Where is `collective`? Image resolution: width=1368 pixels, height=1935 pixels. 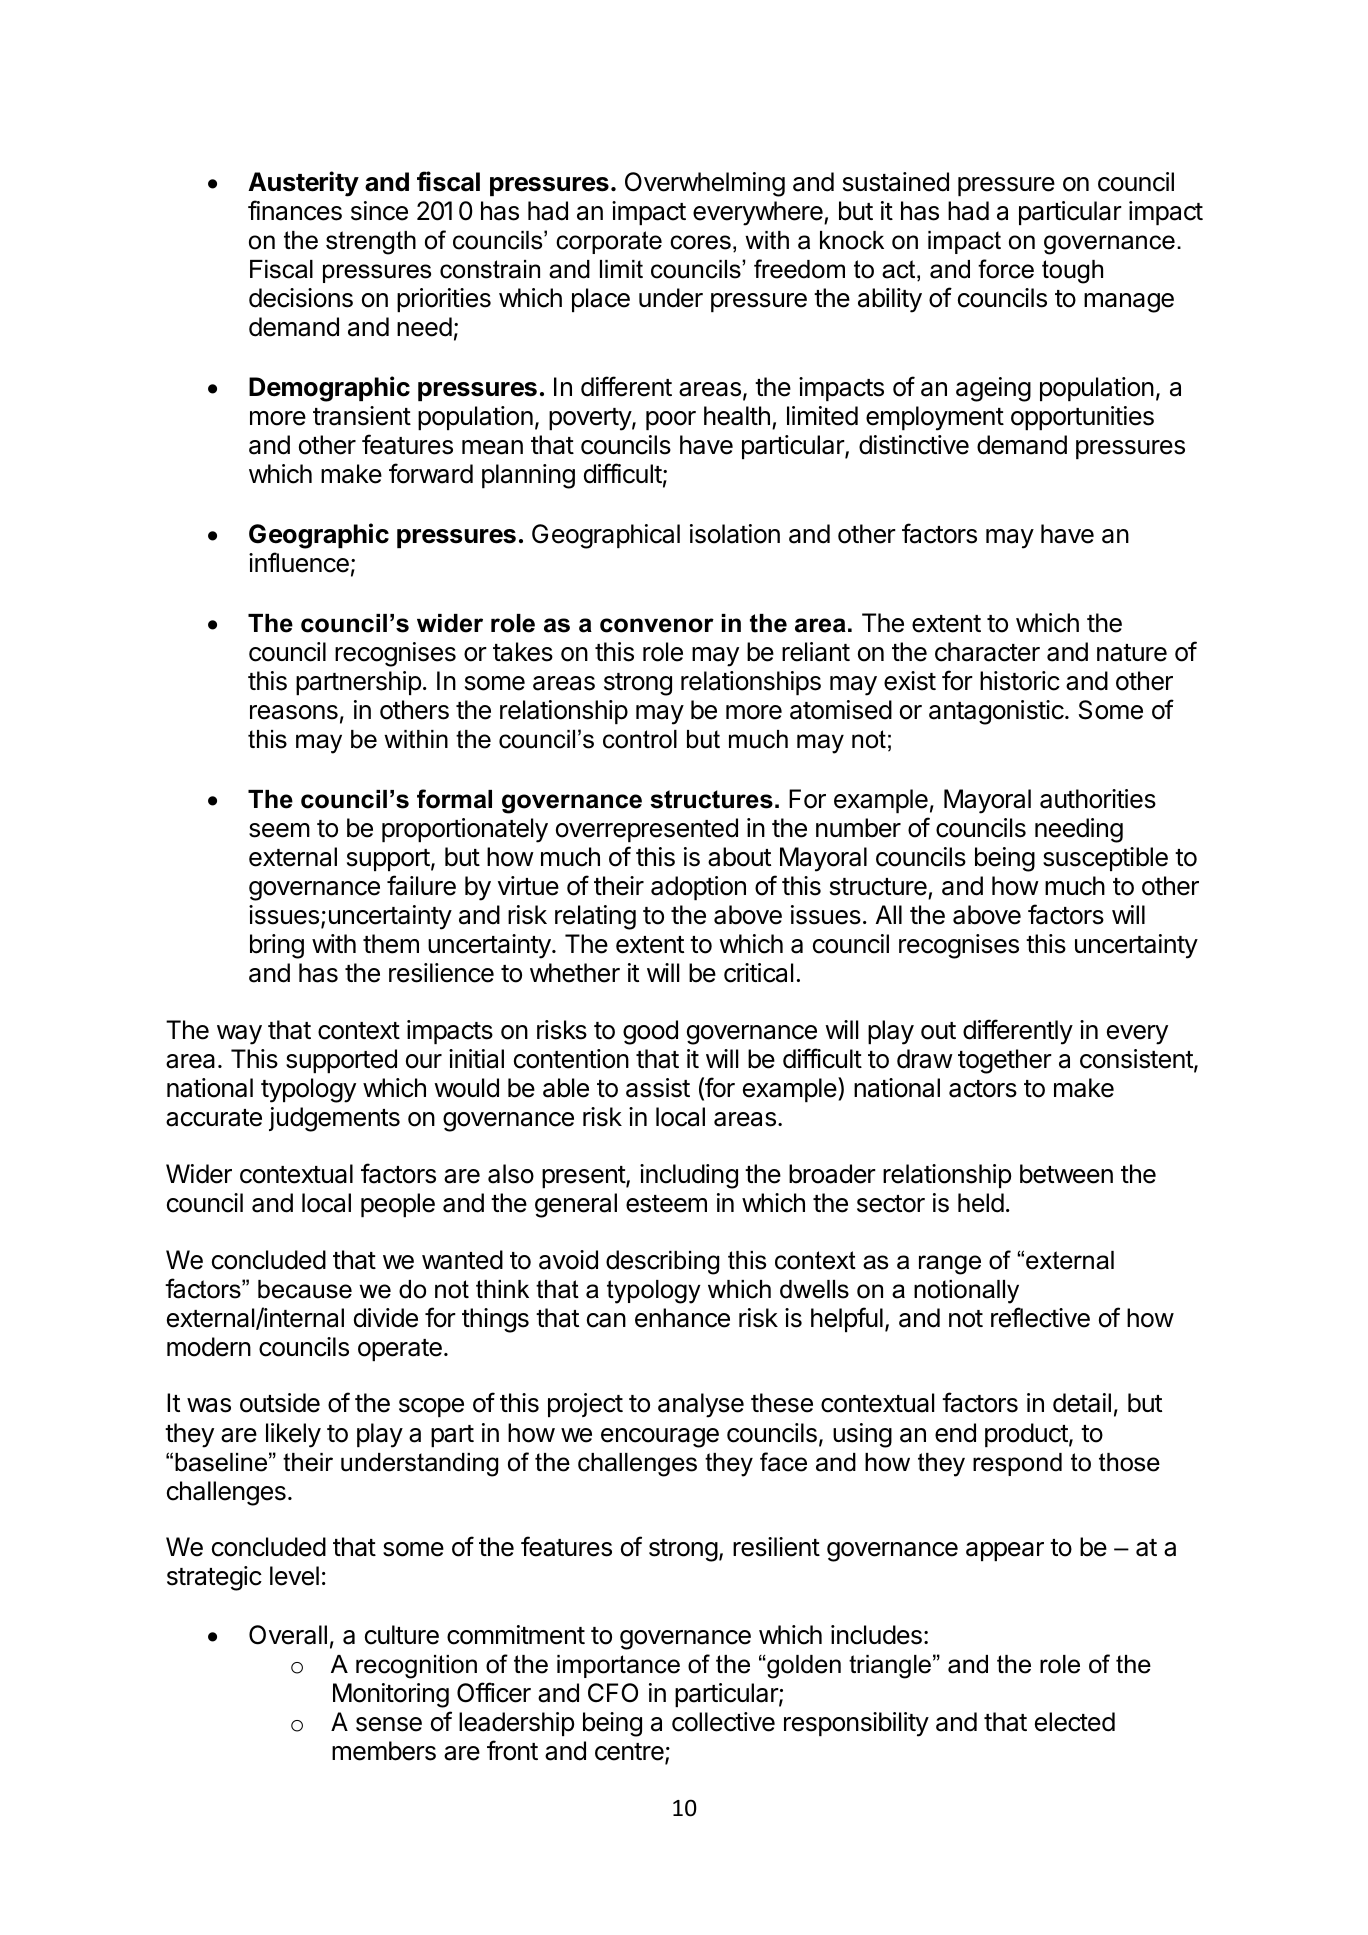 collective is located at coordinates (723, 1722).
